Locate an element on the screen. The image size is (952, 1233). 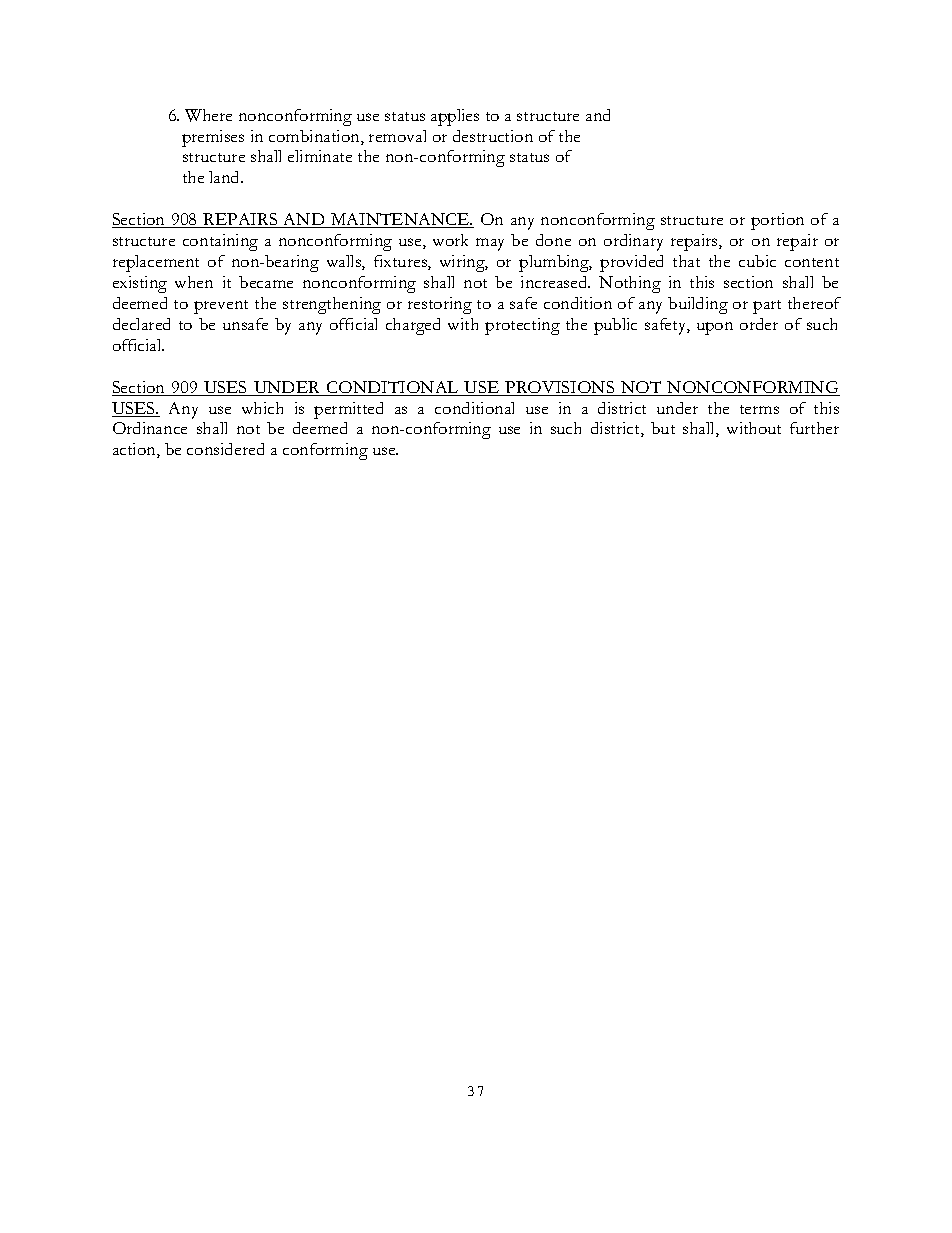
cubic is located at coordinates (757, 261).
